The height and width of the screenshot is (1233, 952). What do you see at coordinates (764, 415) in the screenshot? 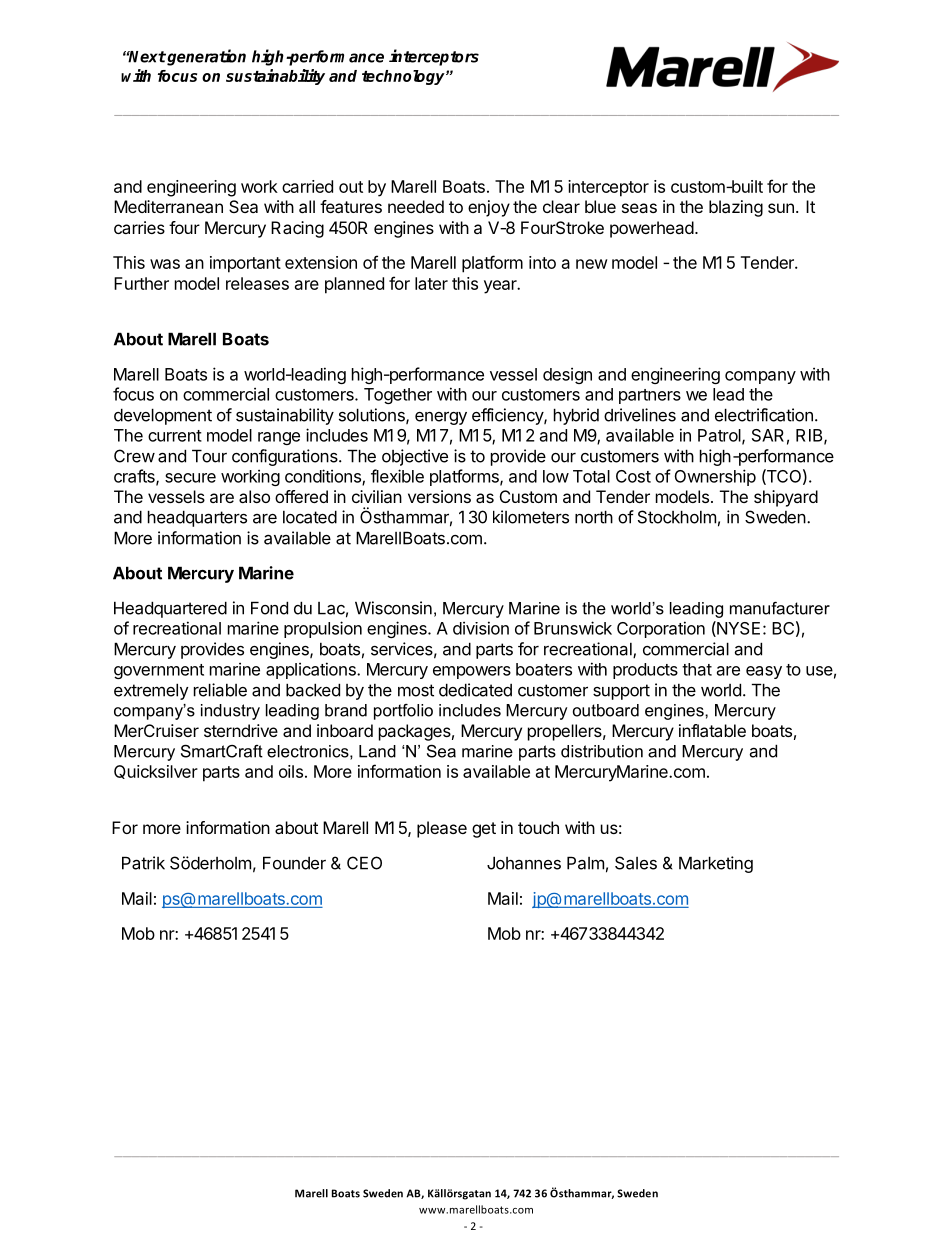
I see `electrification` at bounding box center [764, 415].
